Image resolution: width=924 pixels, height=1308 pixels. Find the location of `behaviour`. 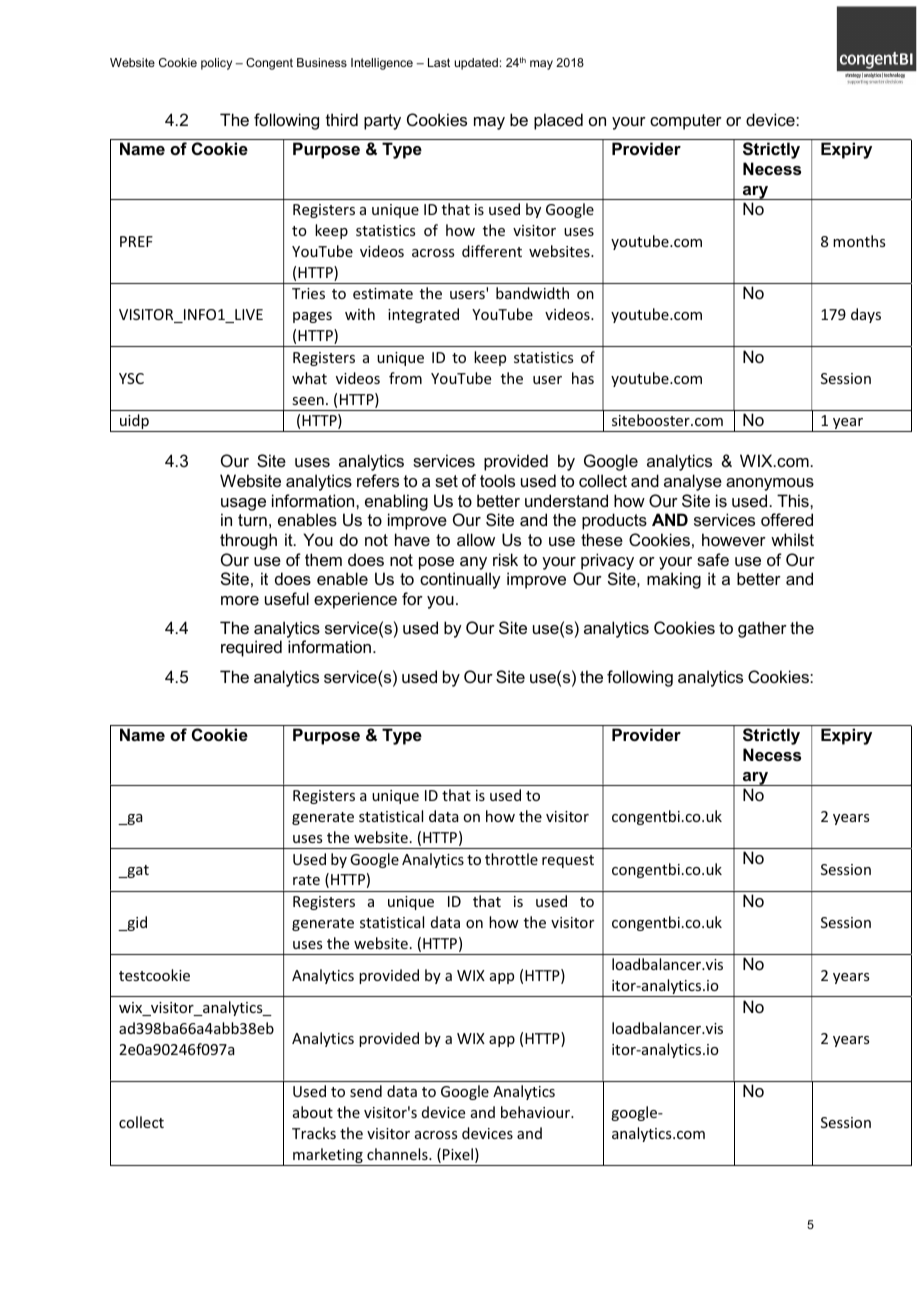

behaviour is located at coordinates (536, 1112).
